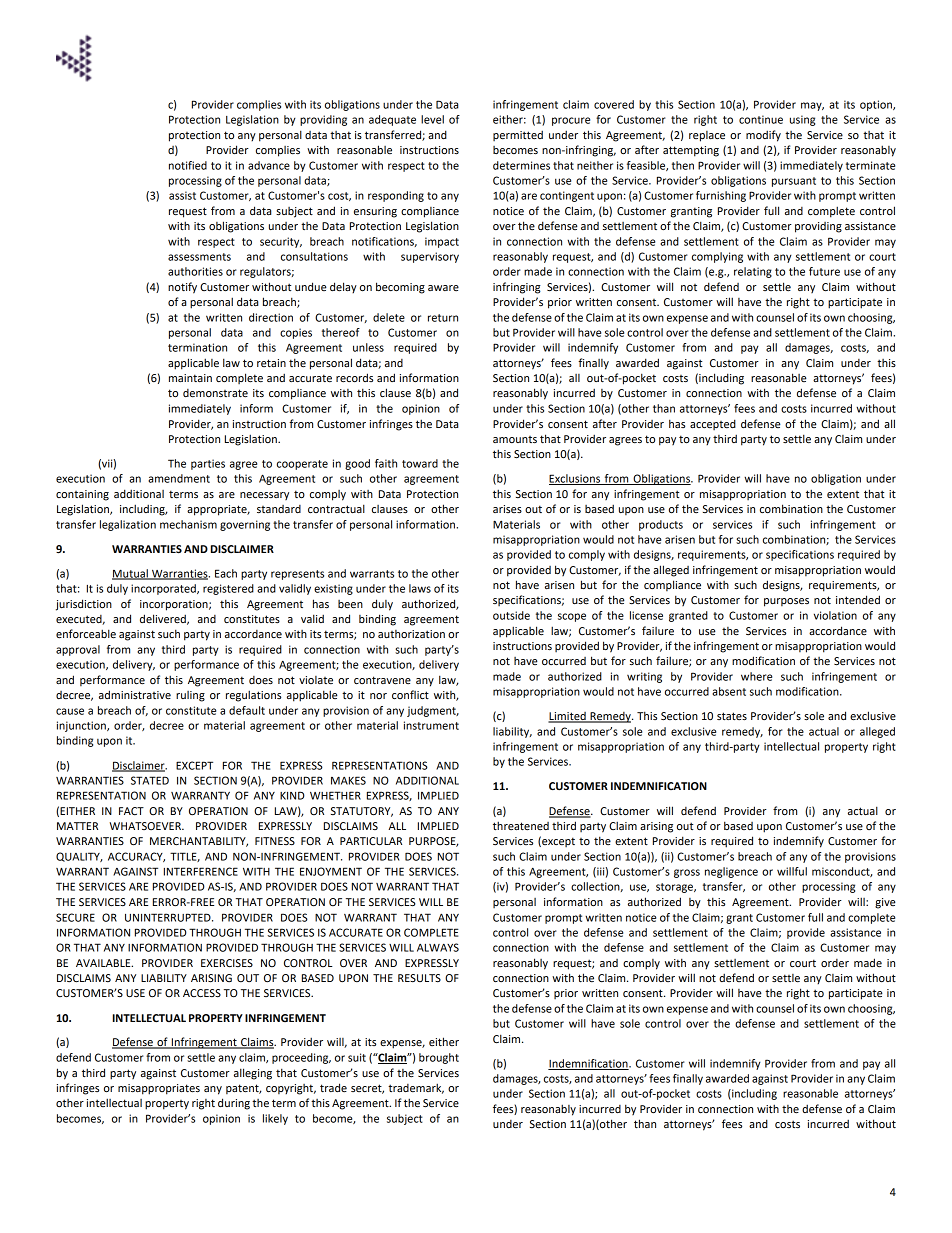  Describe the element at coordinates (518, 135) in the screenshot. I see `permitted` at that location.
